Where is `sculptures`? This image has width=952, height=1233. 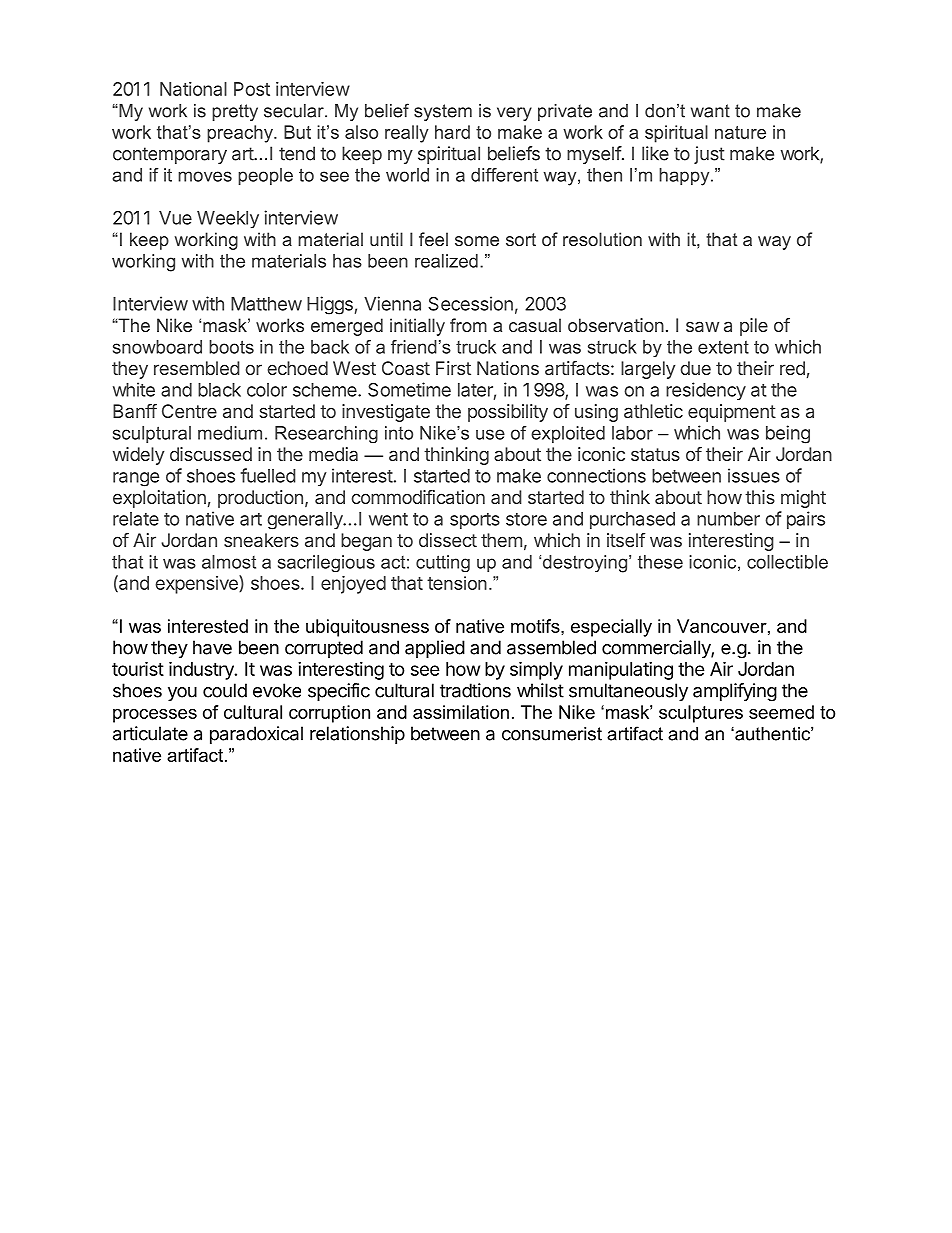 sculptures is located at coordinates (701, 714).
